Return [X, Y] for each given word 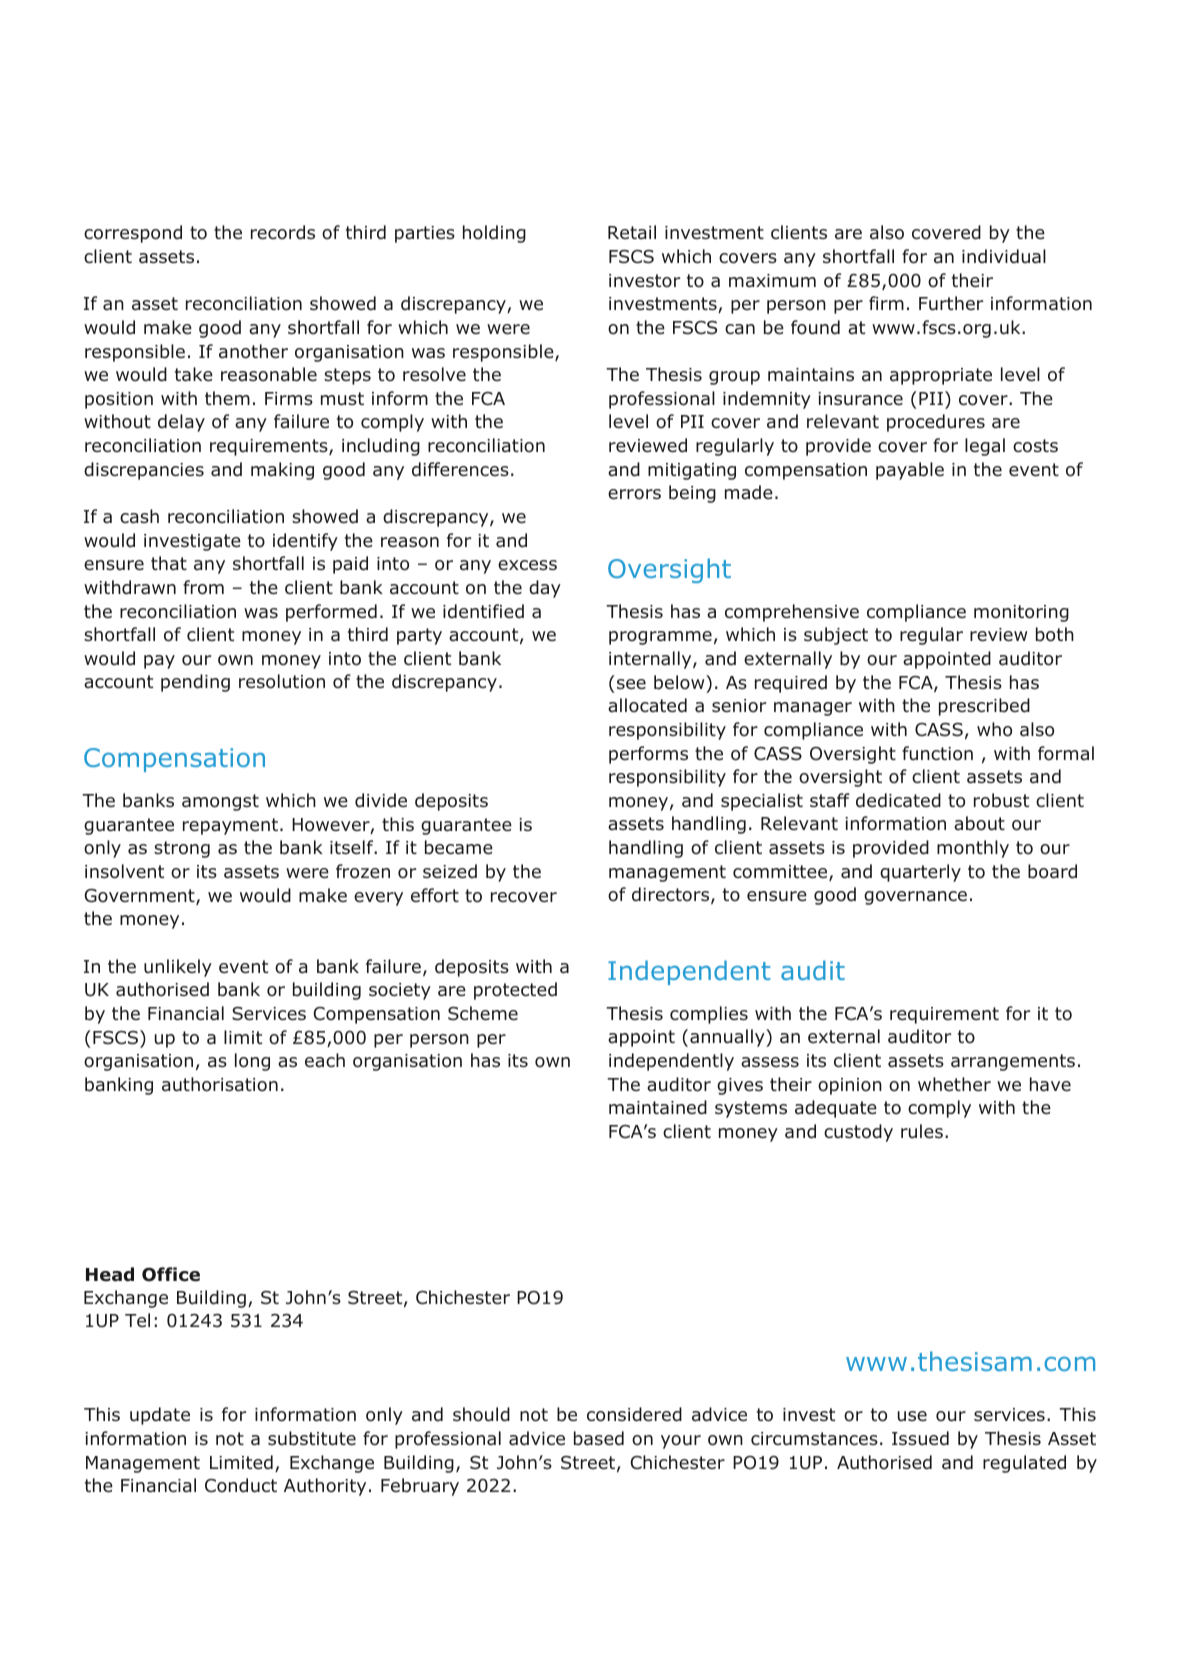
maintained [658, 1107]
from [203, 587]
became [459, 847]
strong [182, 849]
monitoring [1021, 613]
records [283, 232]
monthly [973, 849]
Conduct [241, 1485]
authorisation [220, 1084]
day [545, 589]
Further [951, 303]
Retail [632, 232]
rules [922, 1131]
